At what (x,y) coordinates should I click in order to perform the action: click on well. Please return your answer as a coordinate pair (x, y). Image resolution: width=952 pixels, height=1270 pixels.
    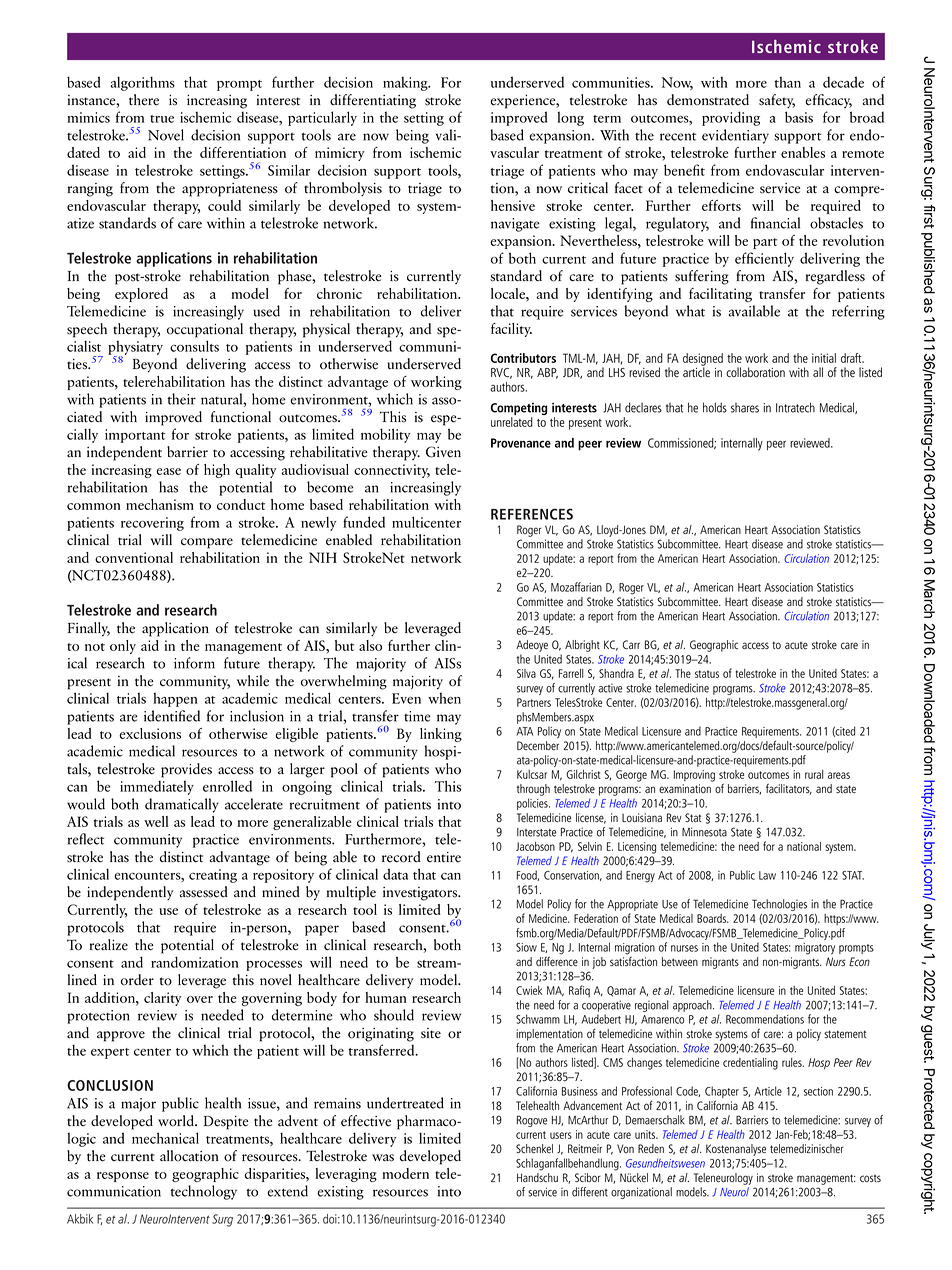
    Looking at the image, I should click on (156, 821).
